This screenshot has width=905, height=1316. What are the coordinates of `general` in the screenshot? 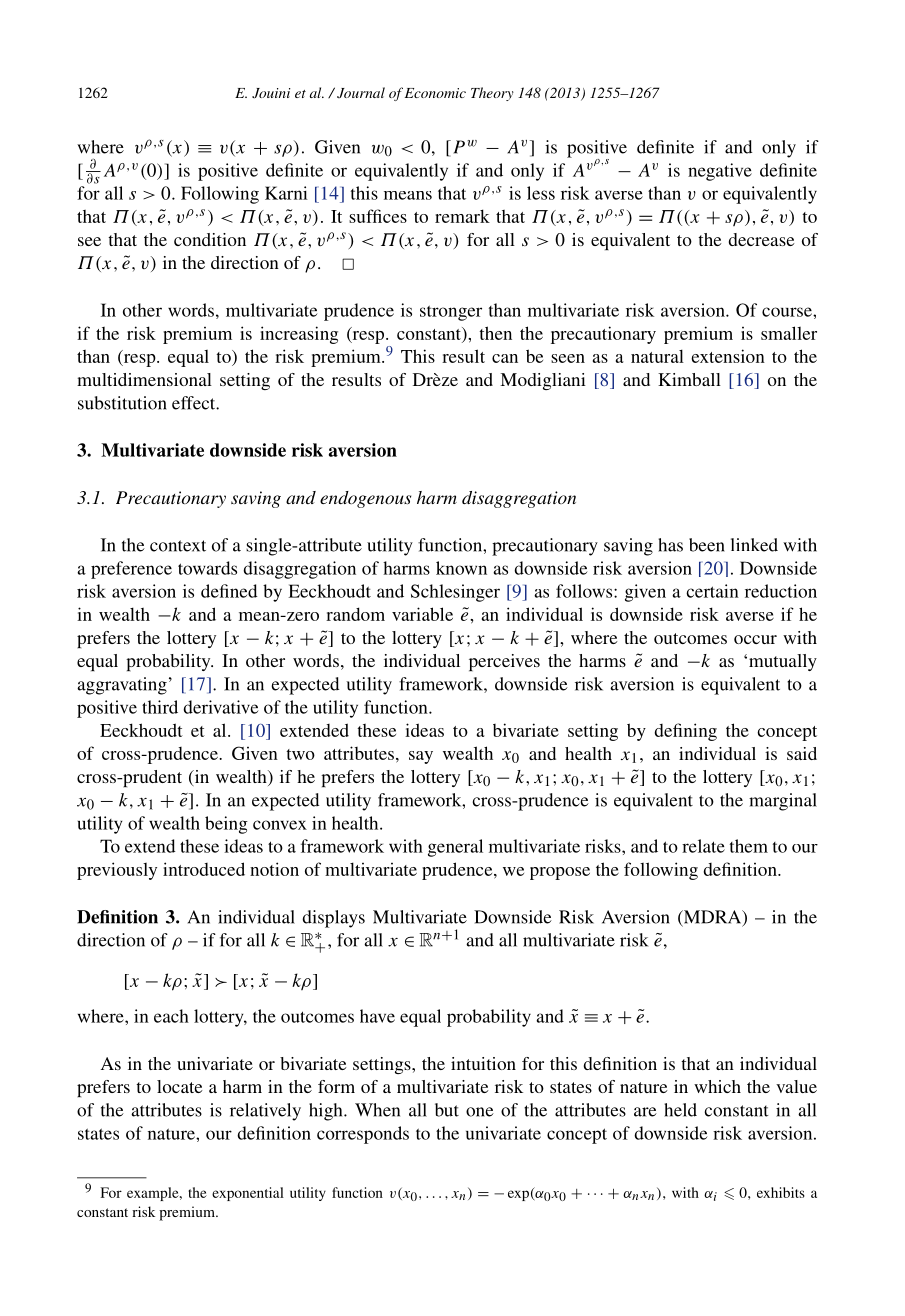 It's located at (455, 848).
